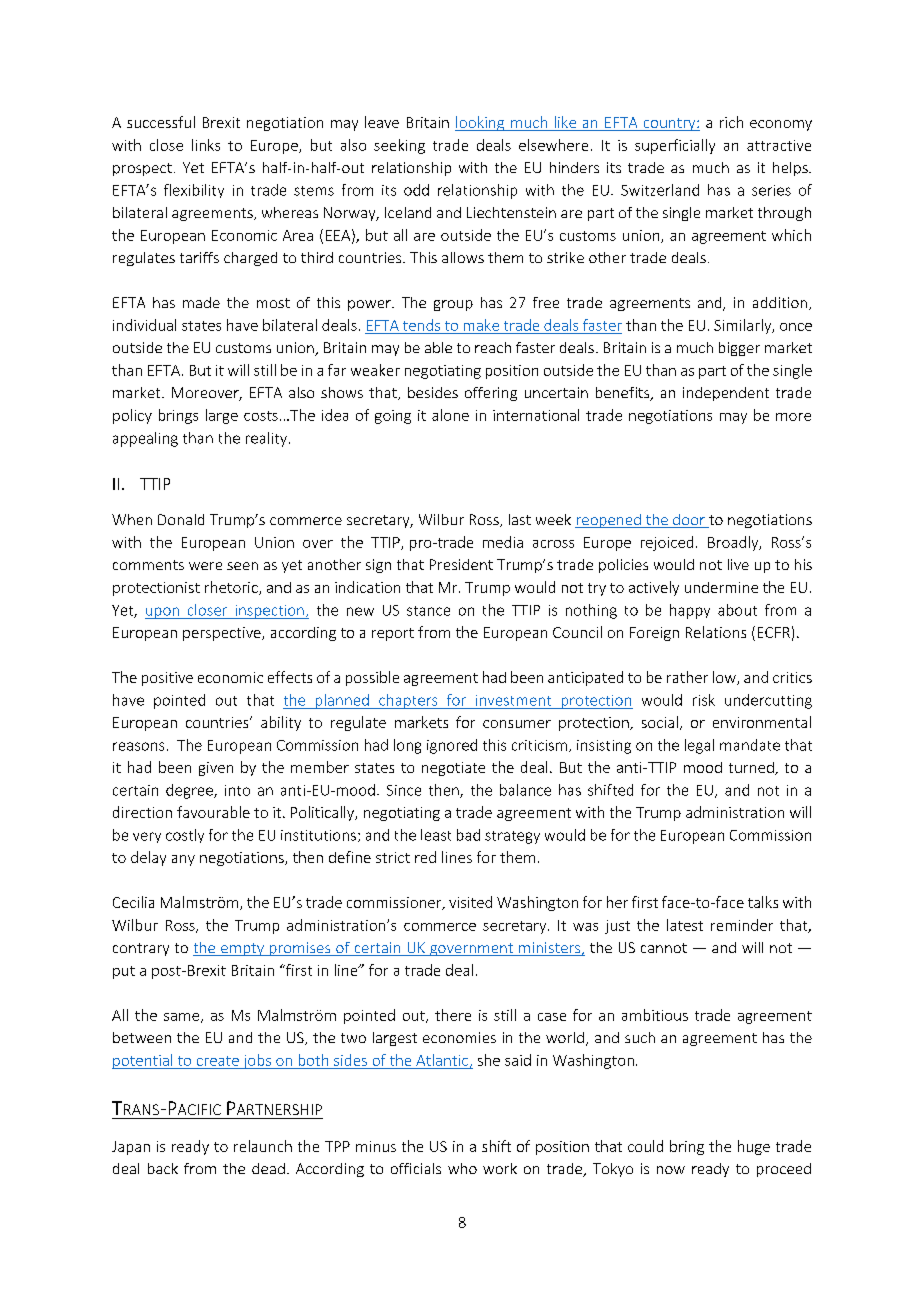 The width and height of the image is (924, 1308). What do you see at coordinates (699, 746) in the image?
I see `legal` at bounding box center [699, 746].
